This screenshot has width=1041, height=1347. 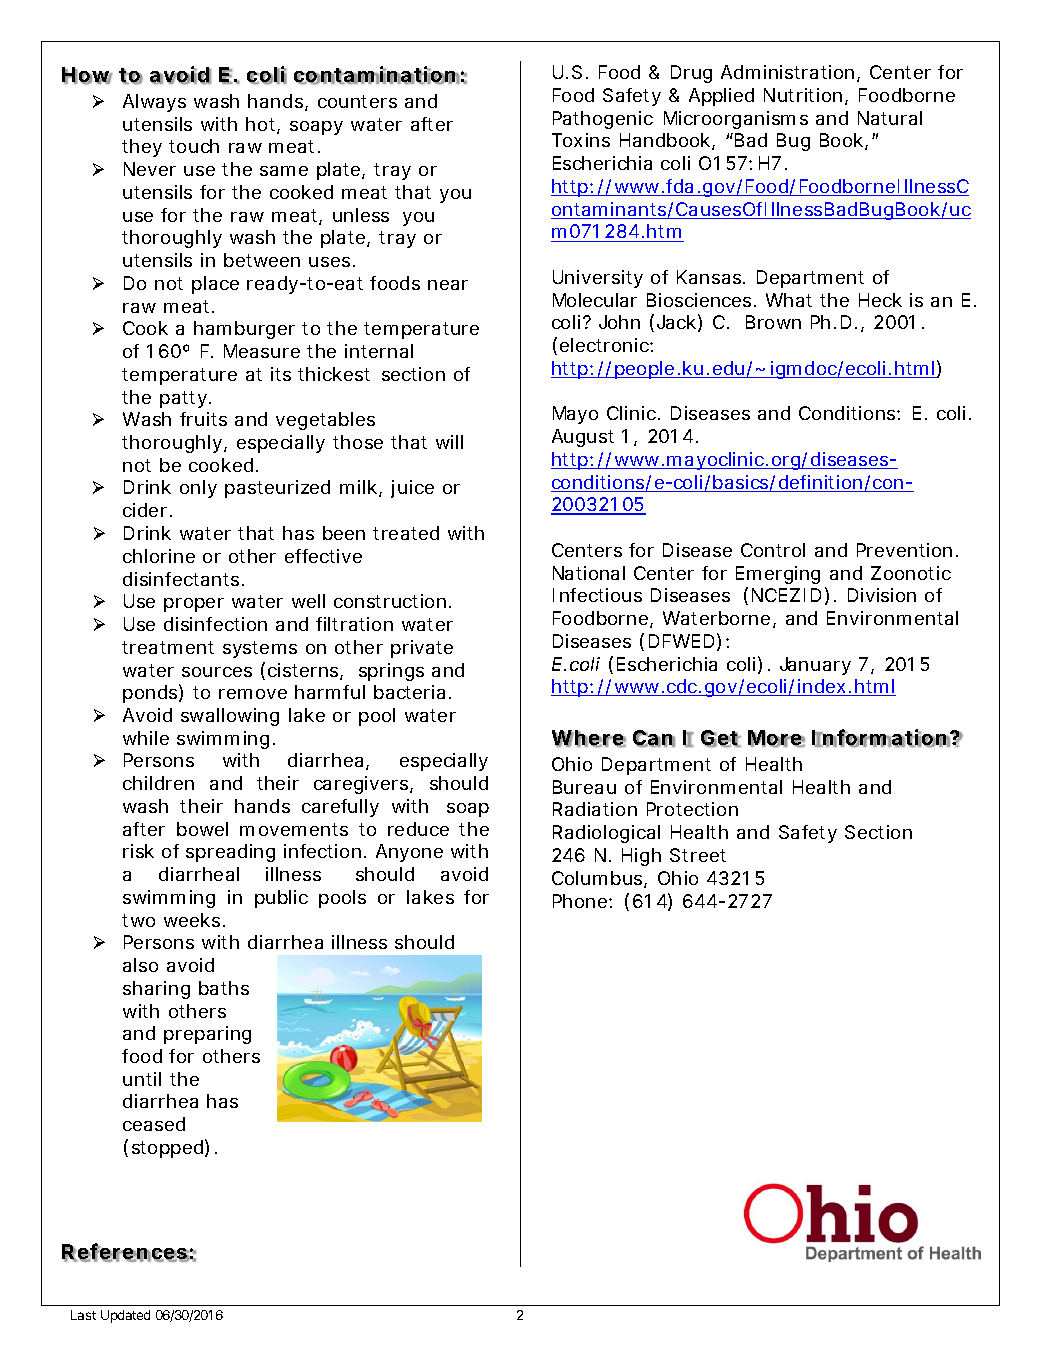 What do you see at coordinates (418, 829) in the screenshot?
I see `reduce` at bounding box center [418, 829].
